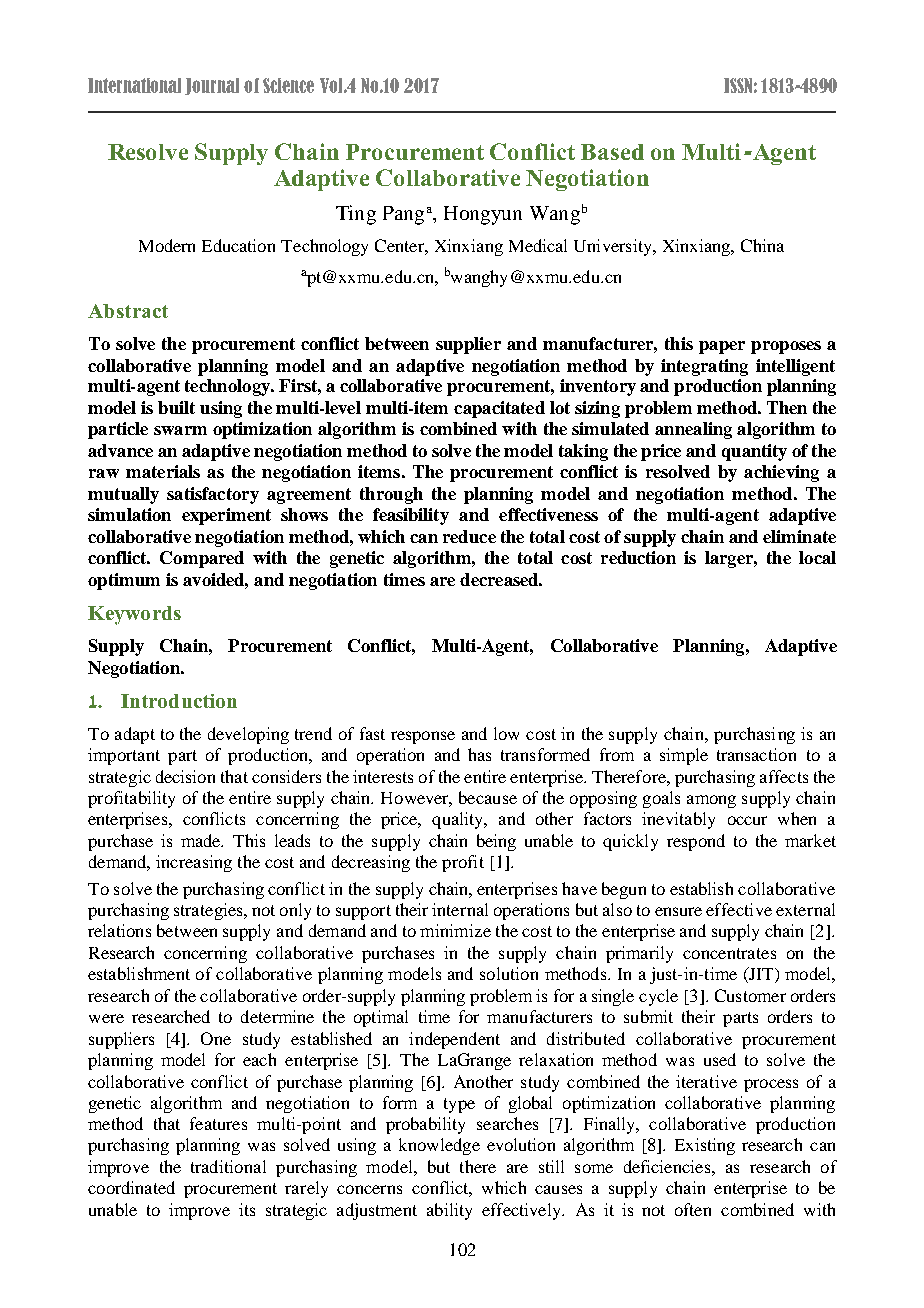 The width and height of the screenshot is (924, 1308). What do you see at coordinates (762, 245) in the screenshot?
I see `China` at bounding box center [762, 245].
